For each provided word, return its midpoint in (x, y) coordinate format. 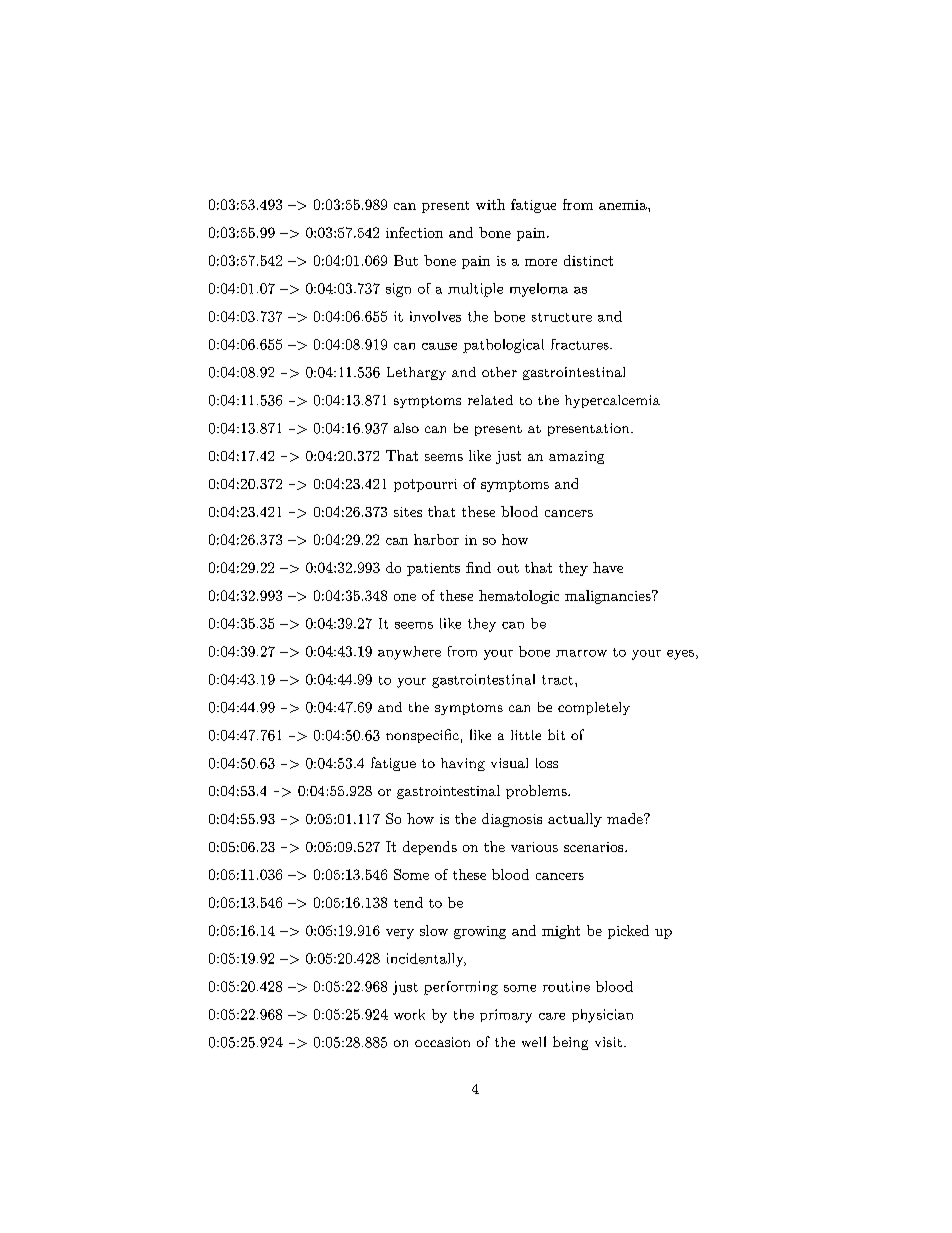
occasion (442, 1042)
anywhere (409, 653)
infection (414, 232)
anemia (624, 205)
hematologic (519, 597)
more (541, 262)
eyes (680, 655)
